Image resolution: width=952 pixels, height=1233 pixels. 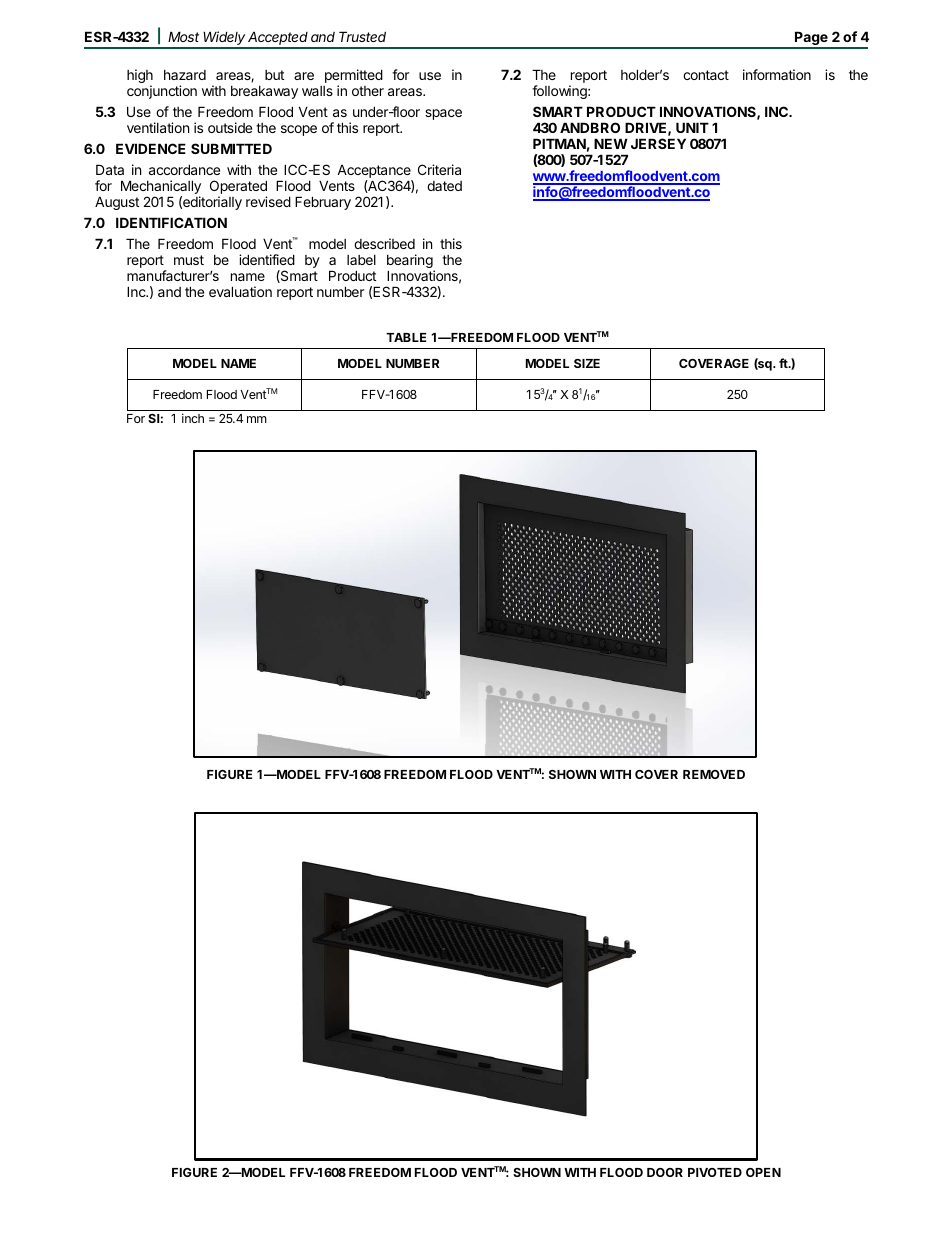 I want to click on PIVOTED, so click(x=715, y=1172).
